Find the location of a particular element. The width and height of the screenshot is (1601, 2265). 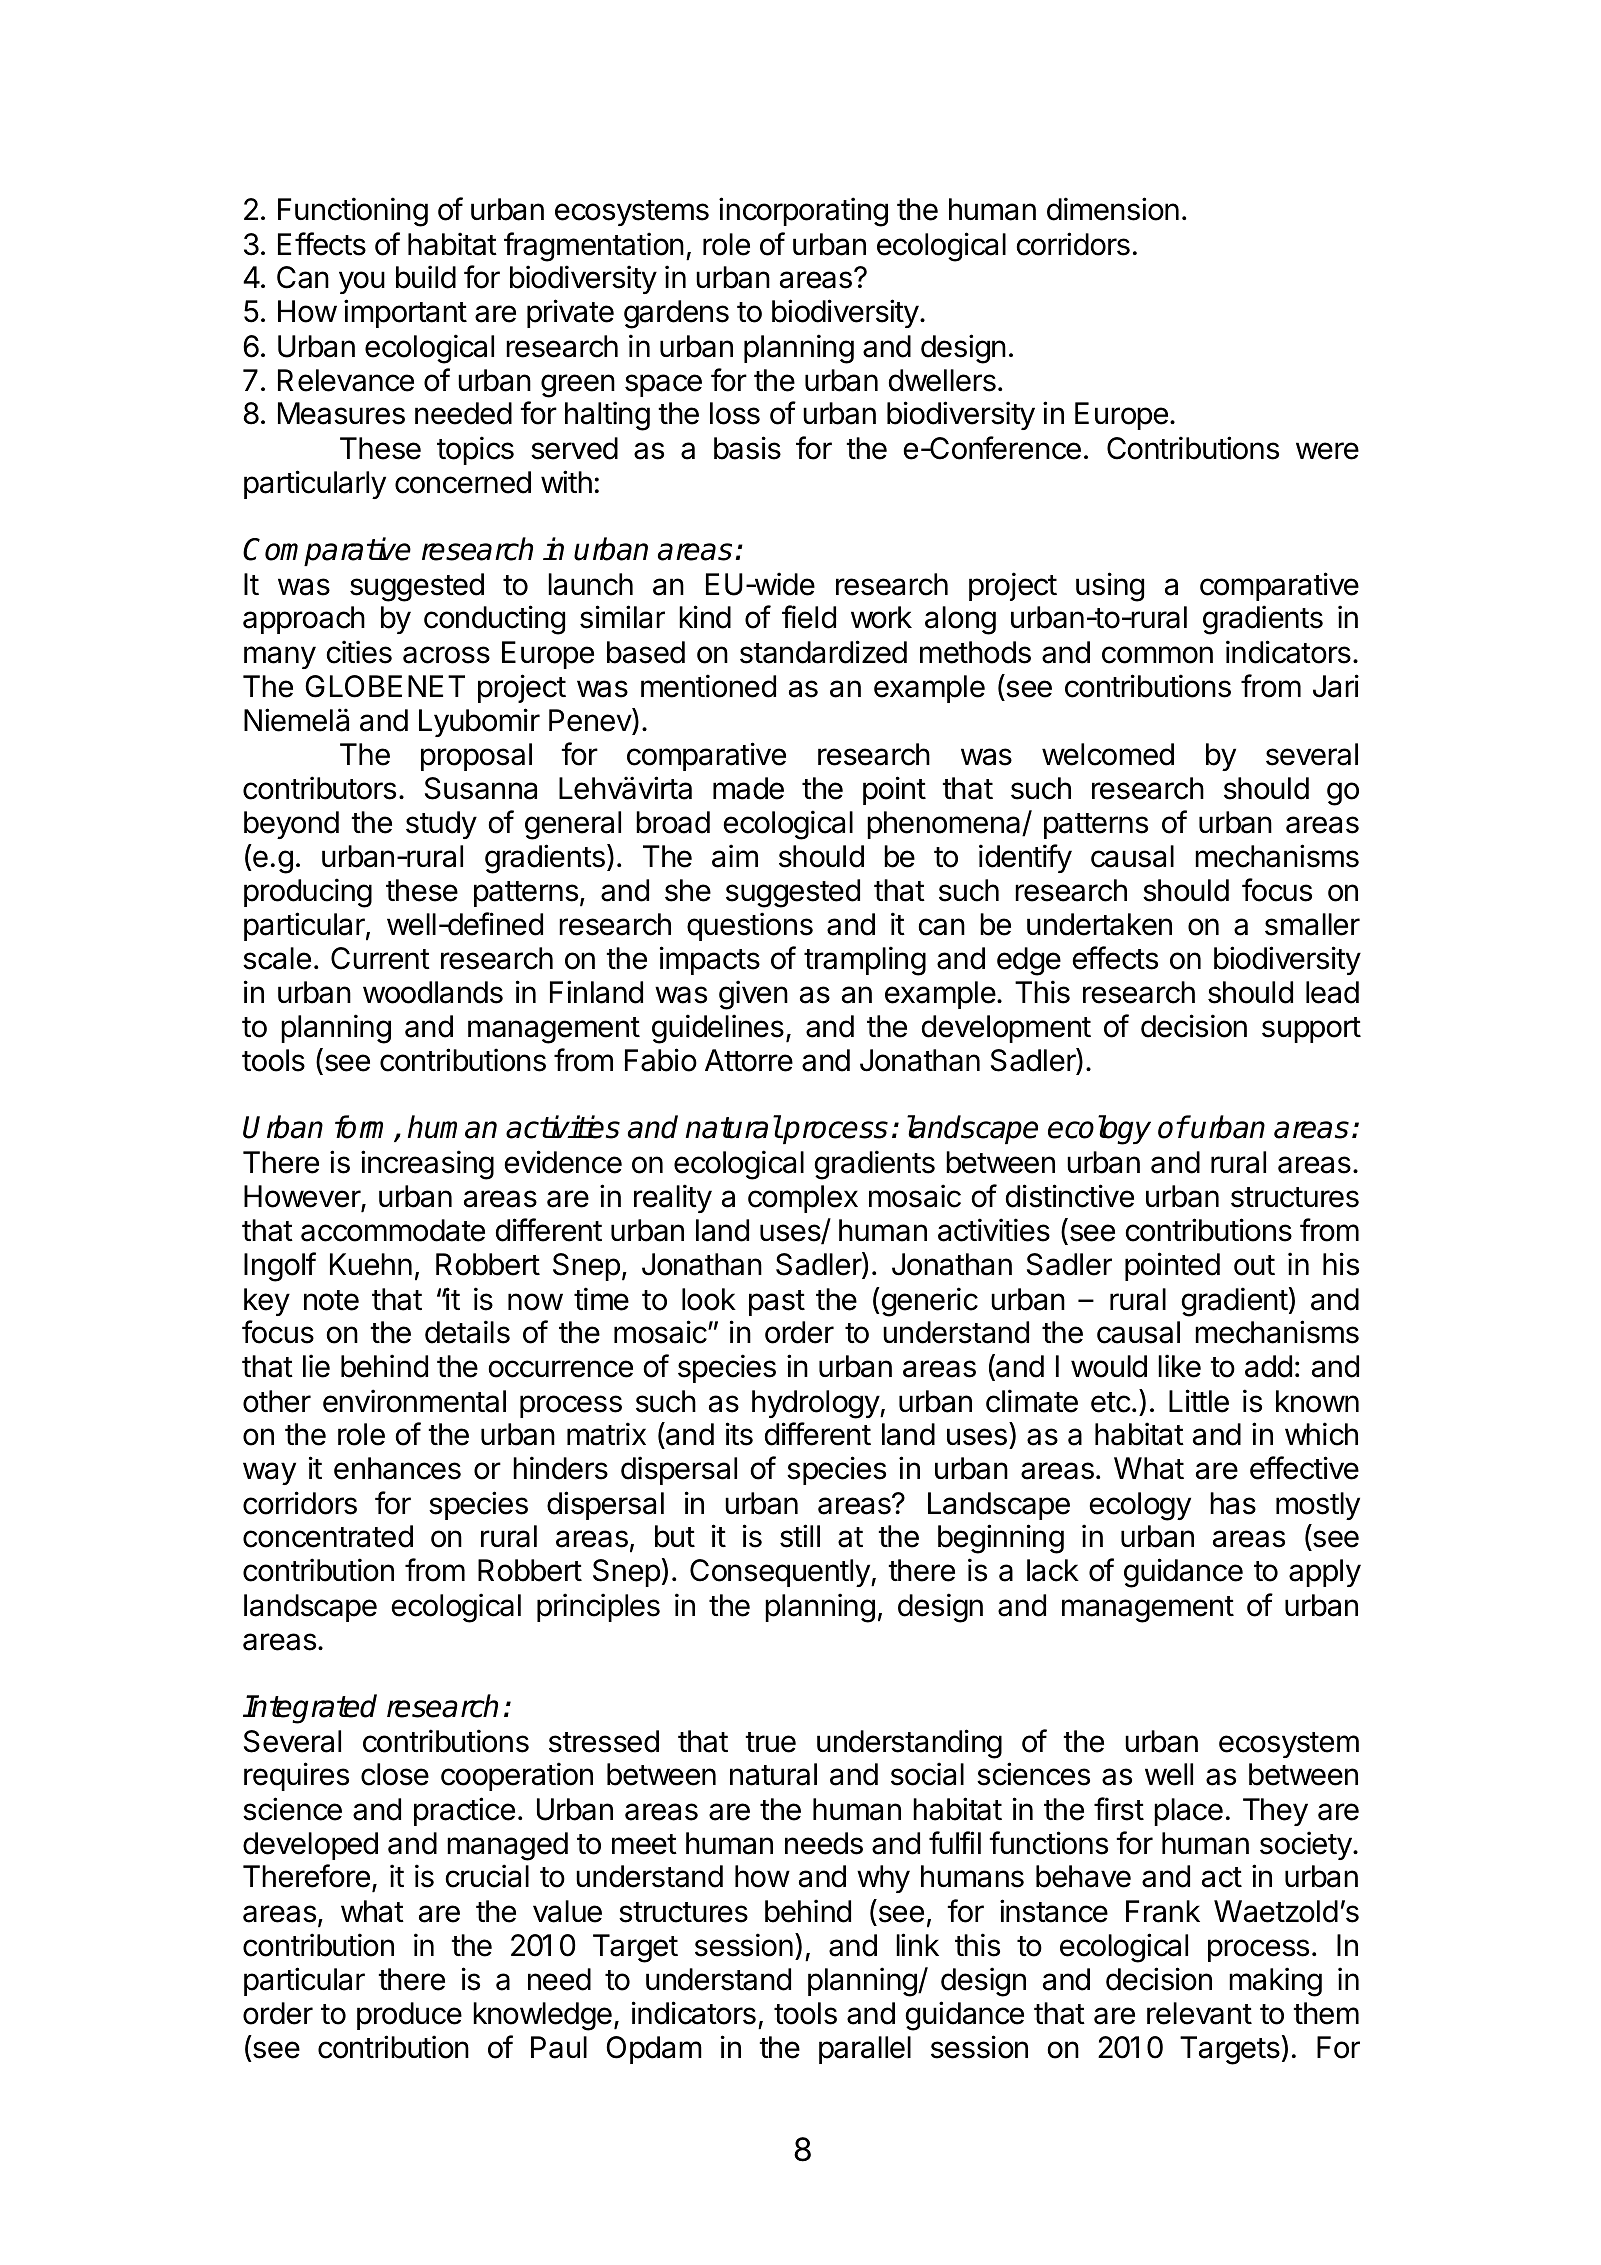

incorporating is located at coordinates (803, 212).
